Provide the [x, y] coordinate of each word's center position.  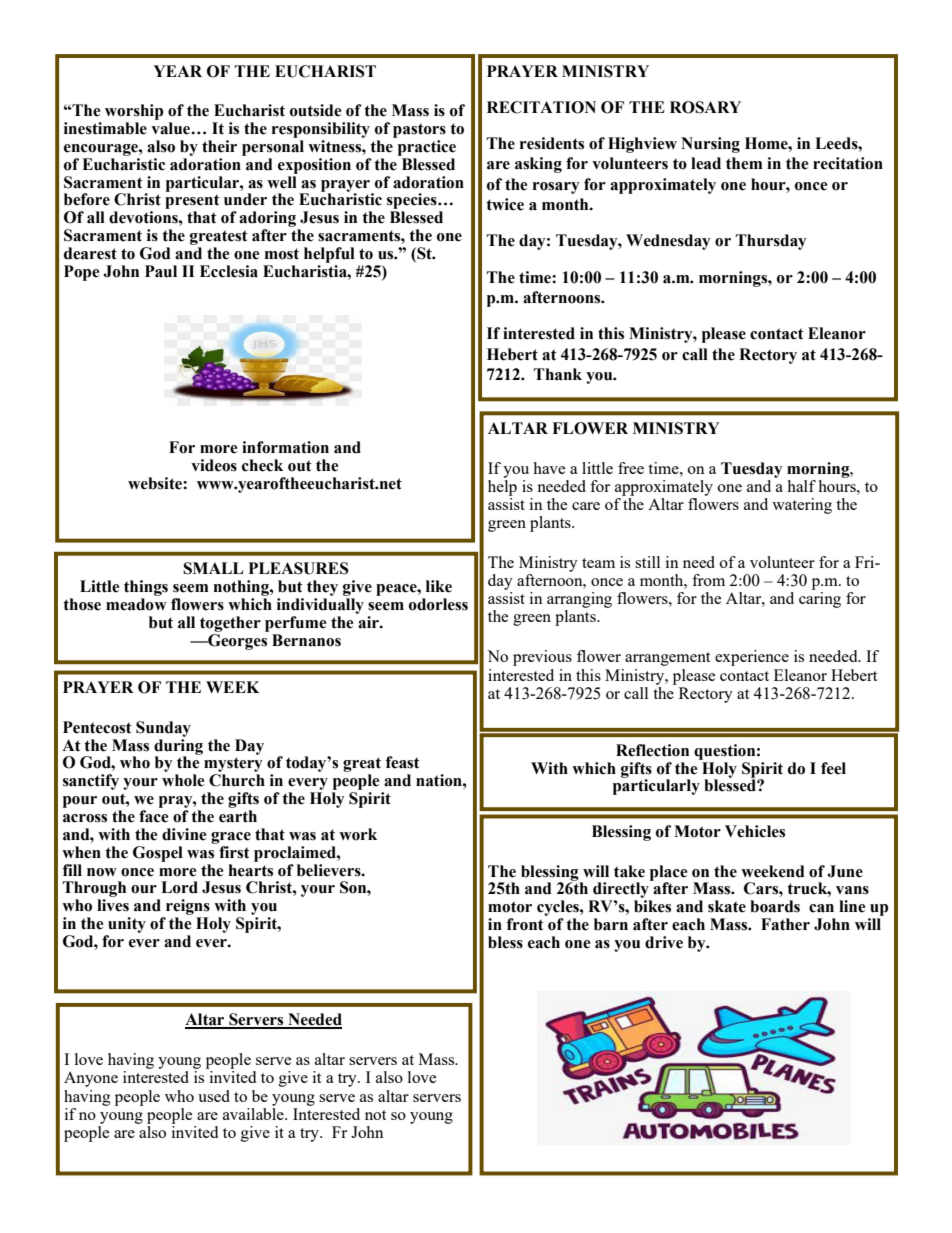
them [744, 163]
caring [820, 600]
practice [427, 148]
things [146, 588]
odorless [438, 604]
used [214, 1096]
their [219, 146]
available [254, 1112]
